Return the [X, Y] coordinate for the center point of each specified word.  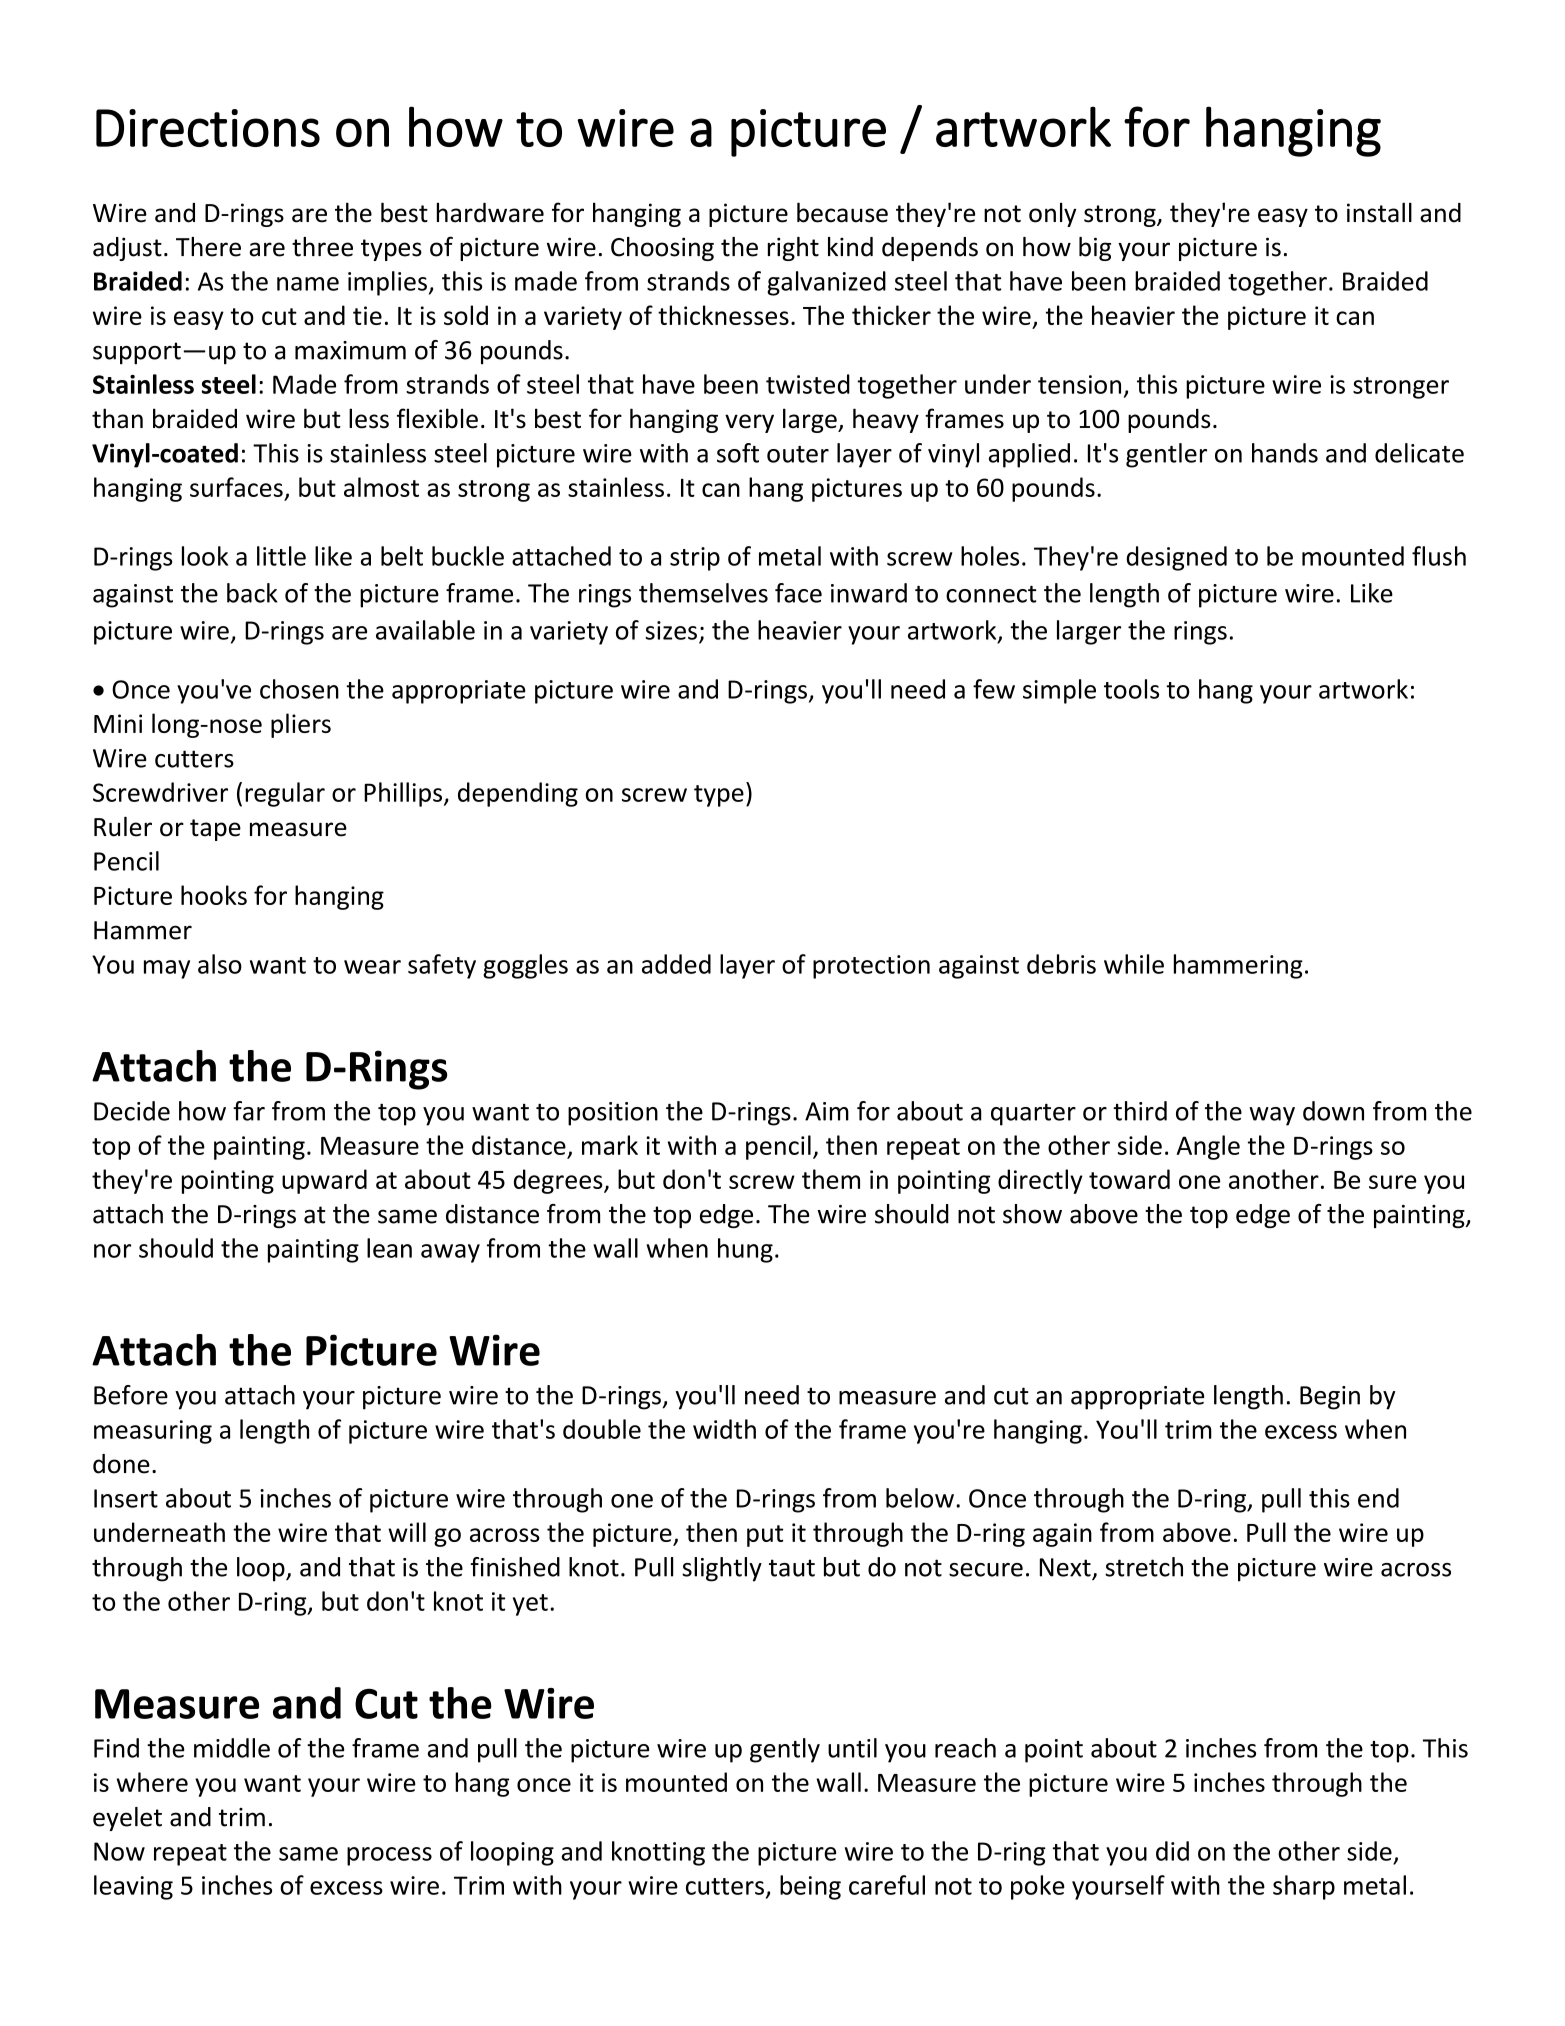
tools [1131, 689]
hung [745, 1250]
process [389, 1856]
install [1379, 212]
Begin [1330, 1398]
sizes [671, 630]
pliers [301, 725]
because [842, 212]
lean [389, 1248]
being [810, 1887]
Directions [208, 128]
